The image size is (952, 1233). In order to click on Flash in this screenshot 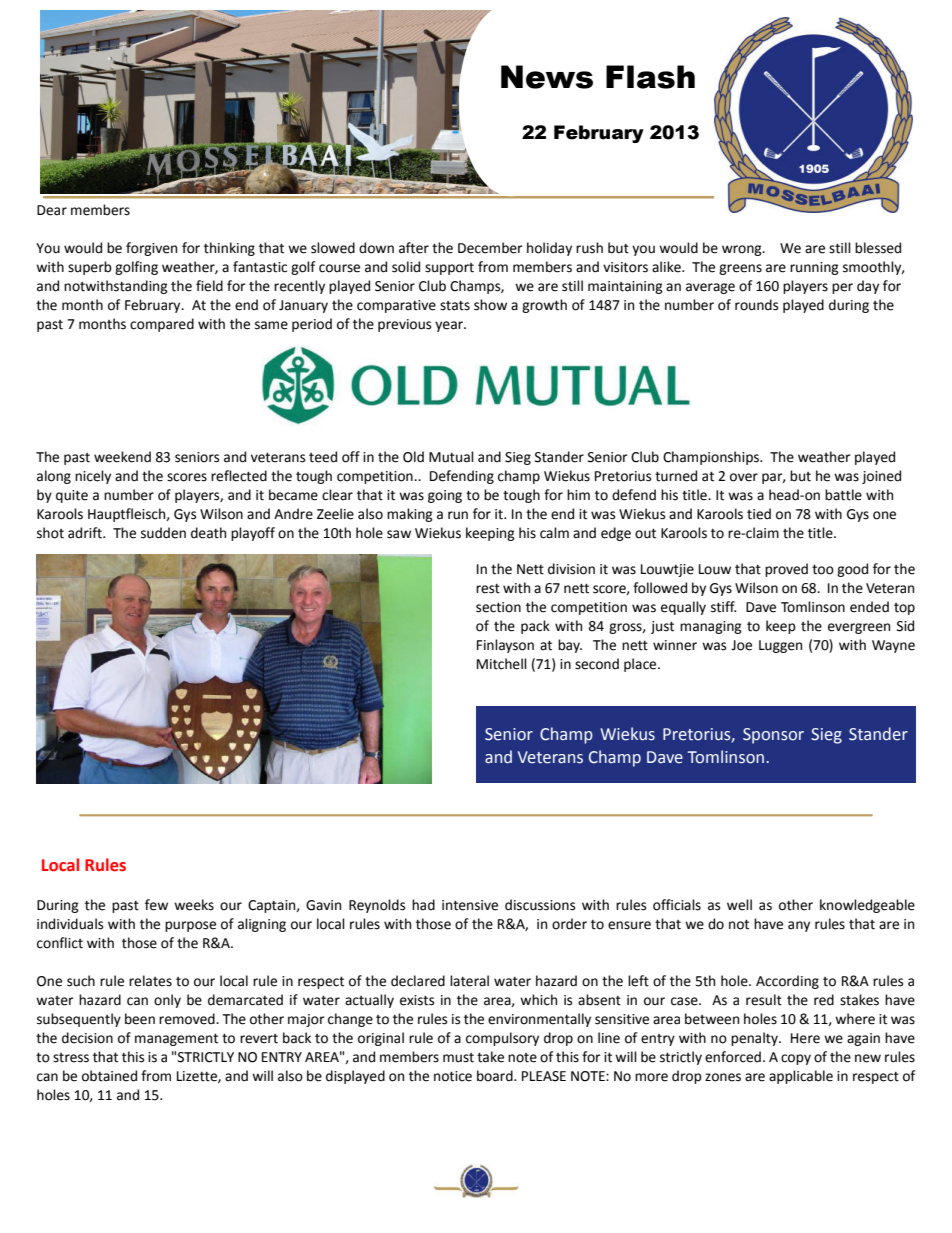, I will do `click(650, 77)`.
